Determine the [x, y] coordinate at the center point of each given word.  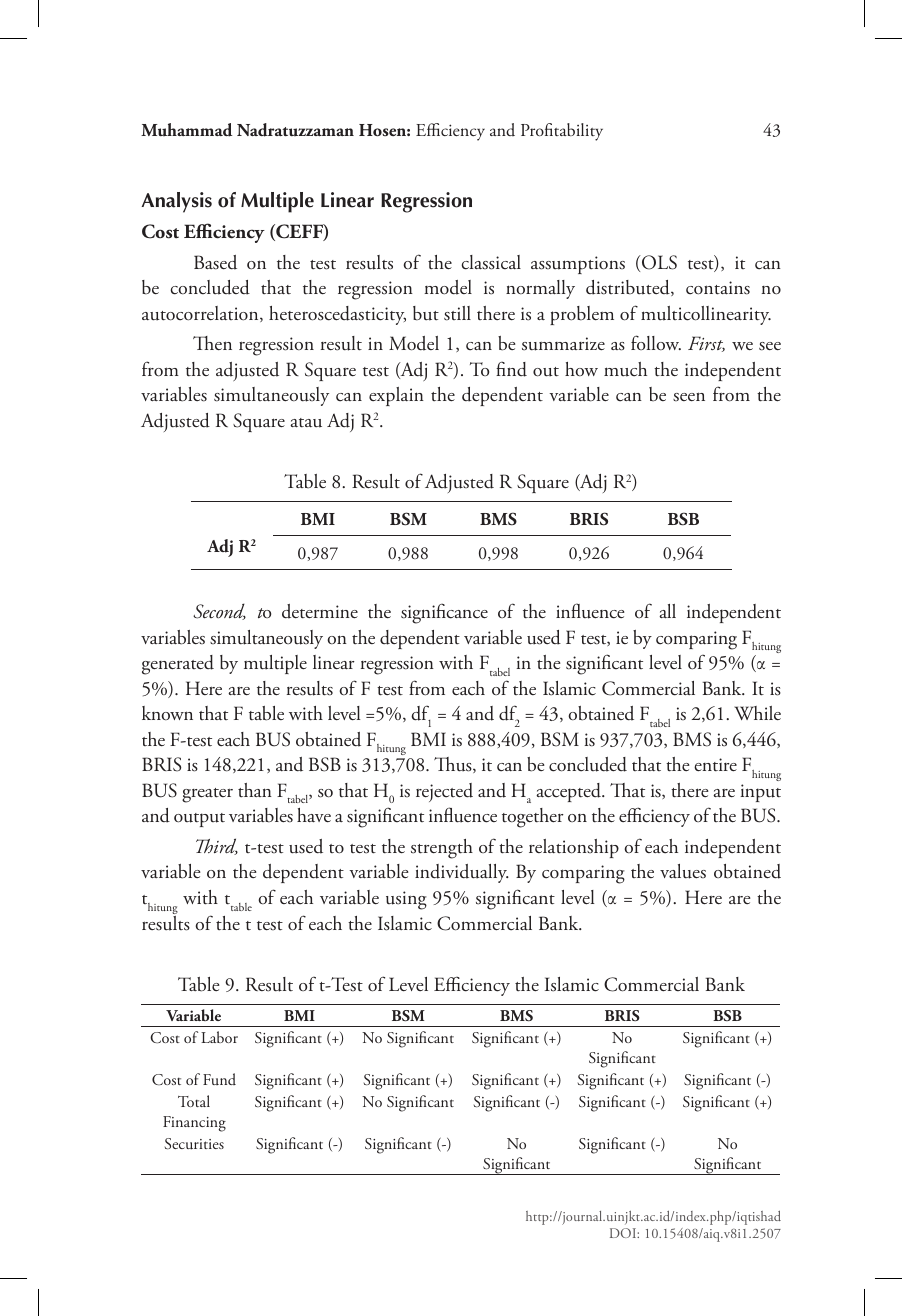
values [683, 871]
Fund [219, 1079]
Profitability [562, 132]
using [406, 900]
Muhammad [186, 130]
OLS [658, 262]
